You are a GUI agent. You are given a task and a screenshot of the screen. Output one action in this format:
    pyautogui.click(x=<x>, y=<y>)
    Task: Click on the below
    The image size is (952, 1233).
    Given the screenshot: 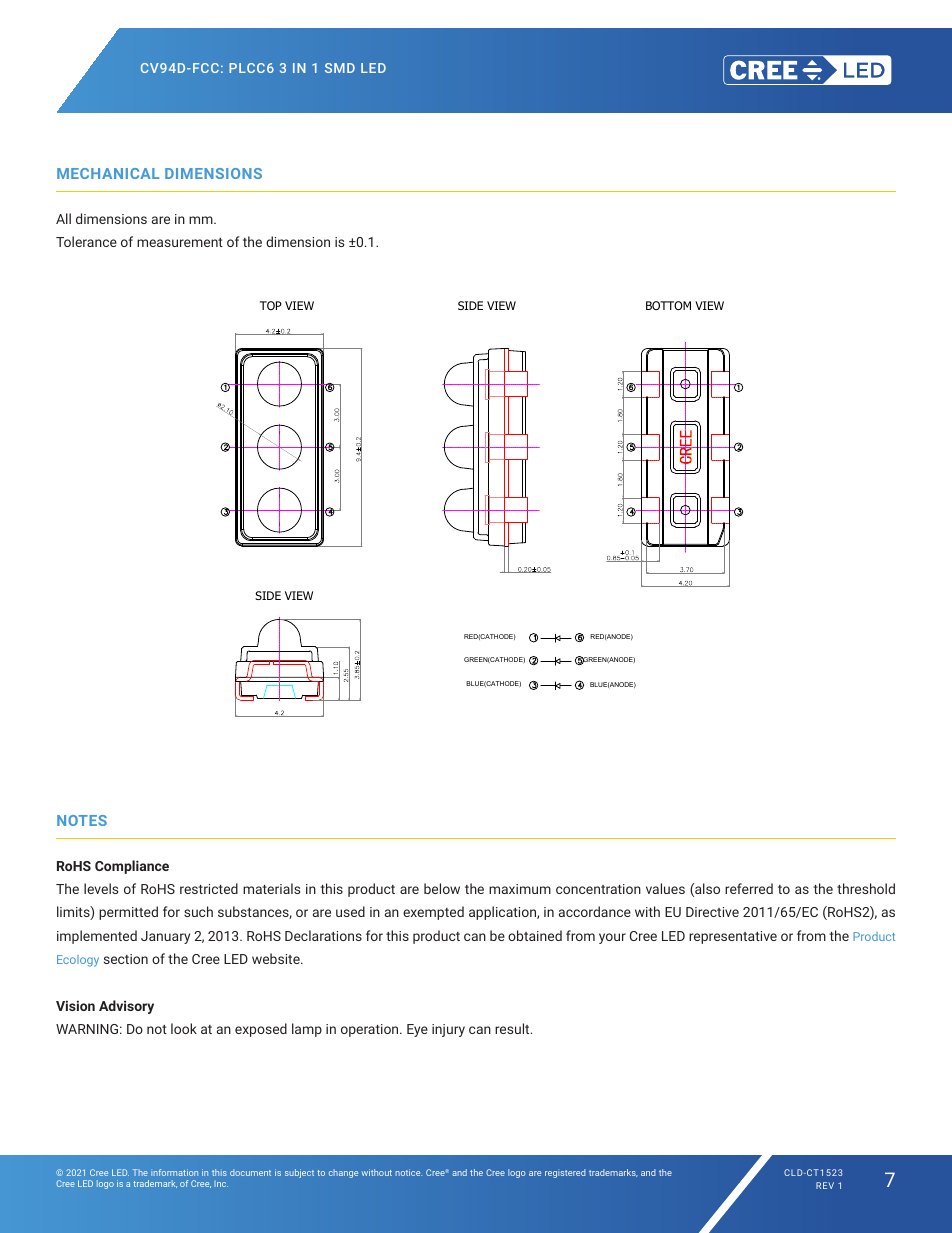 What is the action you would take?
    pyautogui.click(x=442, y=888)
